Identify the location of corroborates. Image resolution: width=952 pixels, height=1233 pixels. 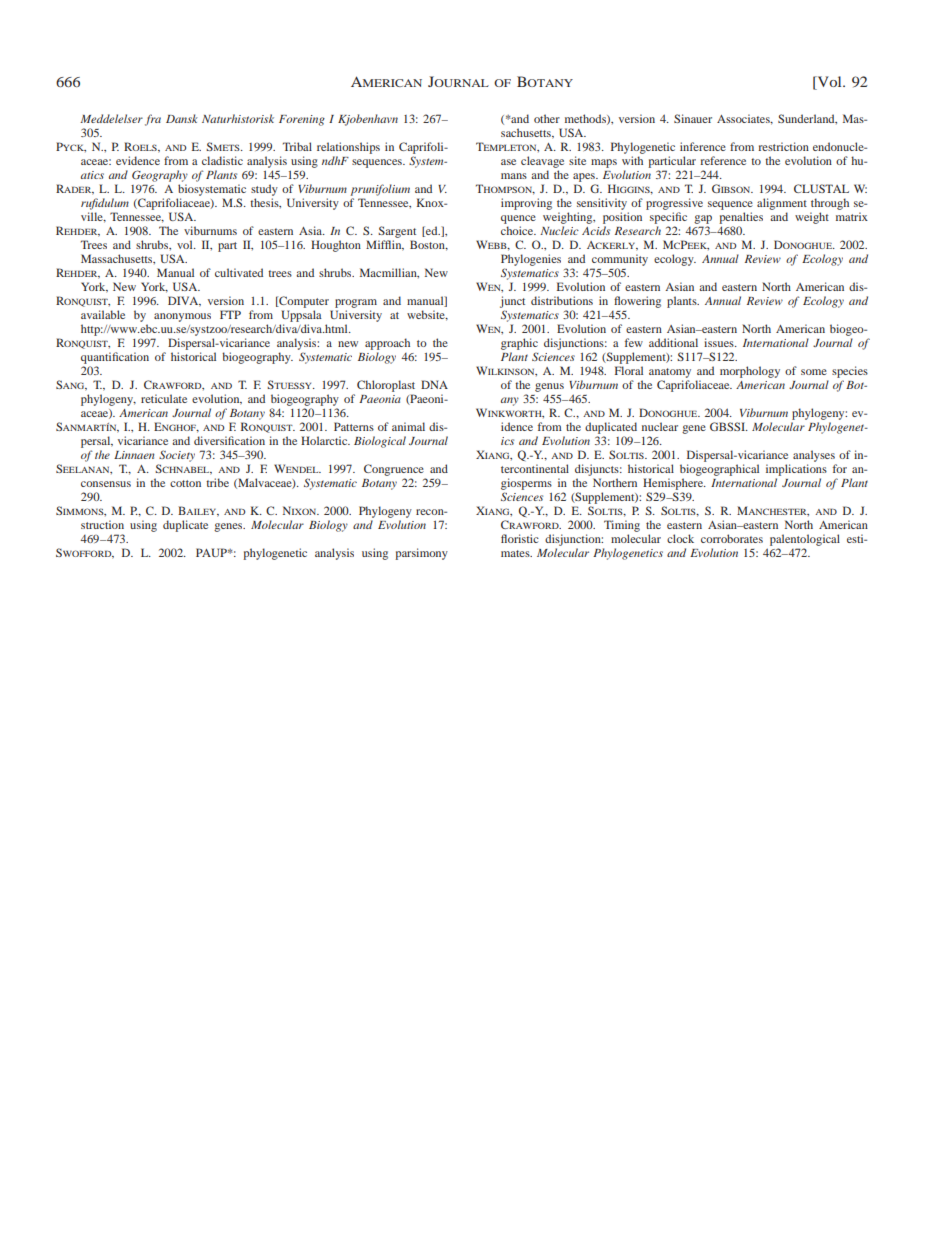
(732, 538).
